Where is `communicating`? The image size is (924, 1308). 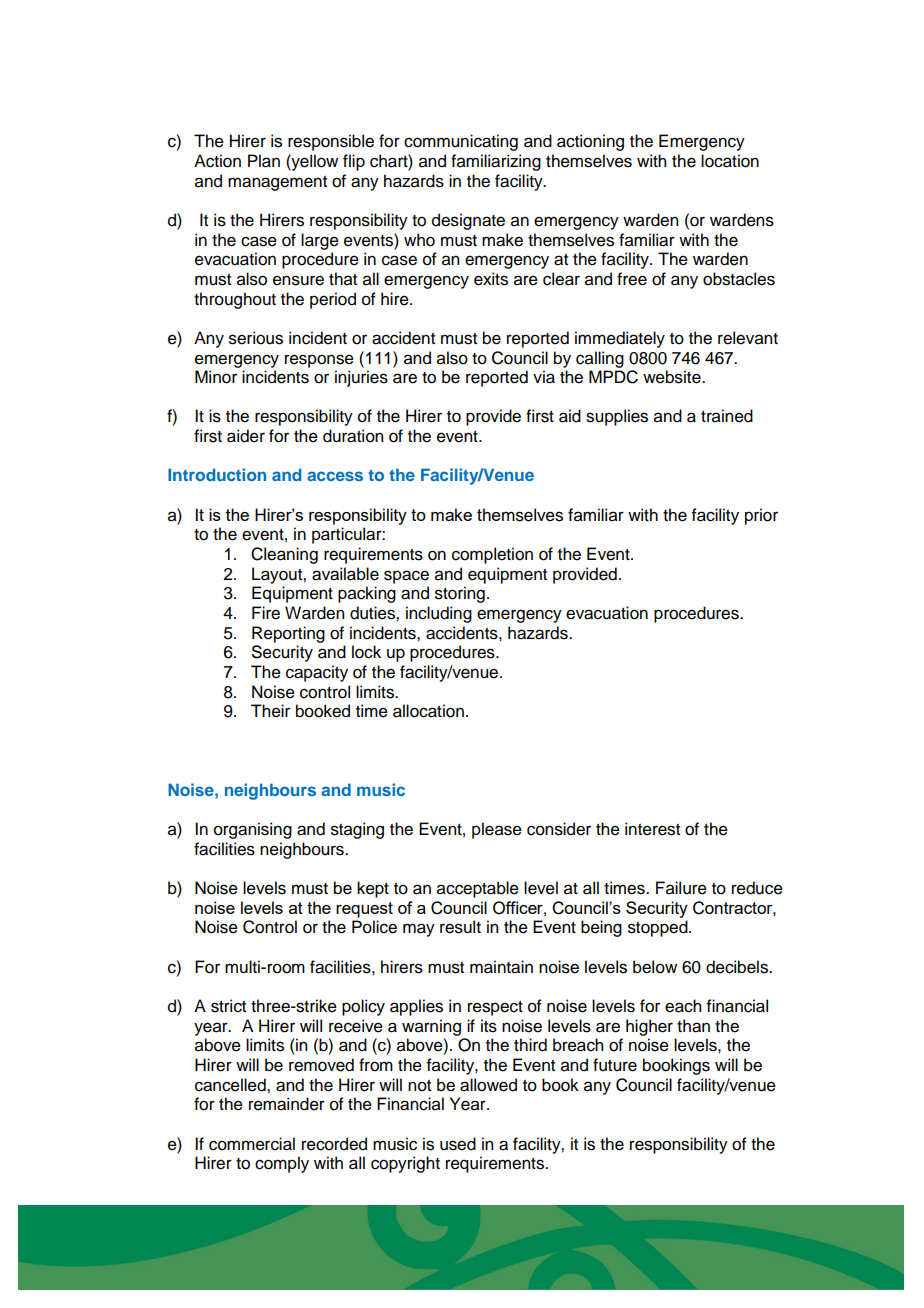
communicating is located at coordinates (461, 142).
